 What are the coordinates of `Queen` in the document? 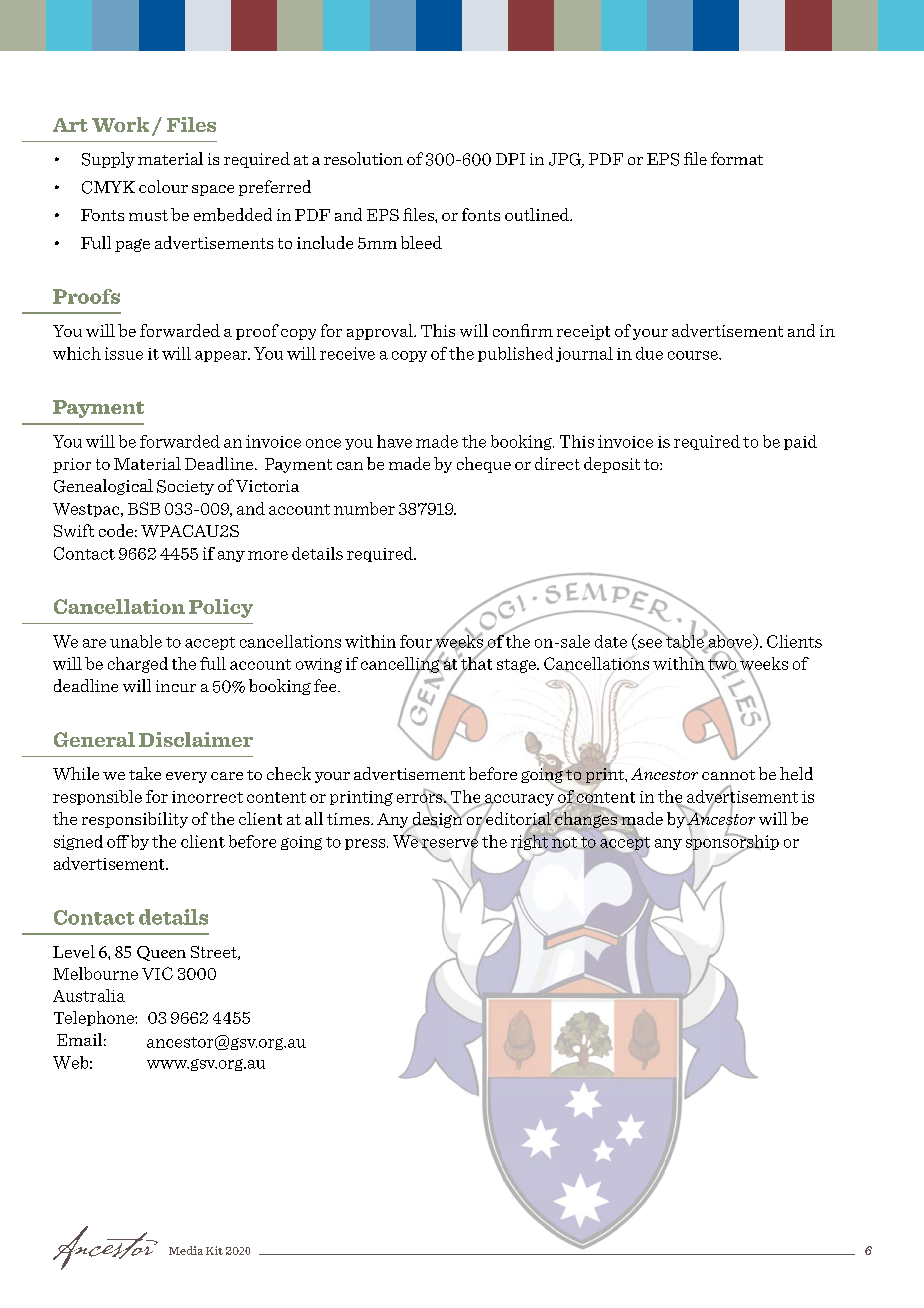 It's located at (161, 953).
